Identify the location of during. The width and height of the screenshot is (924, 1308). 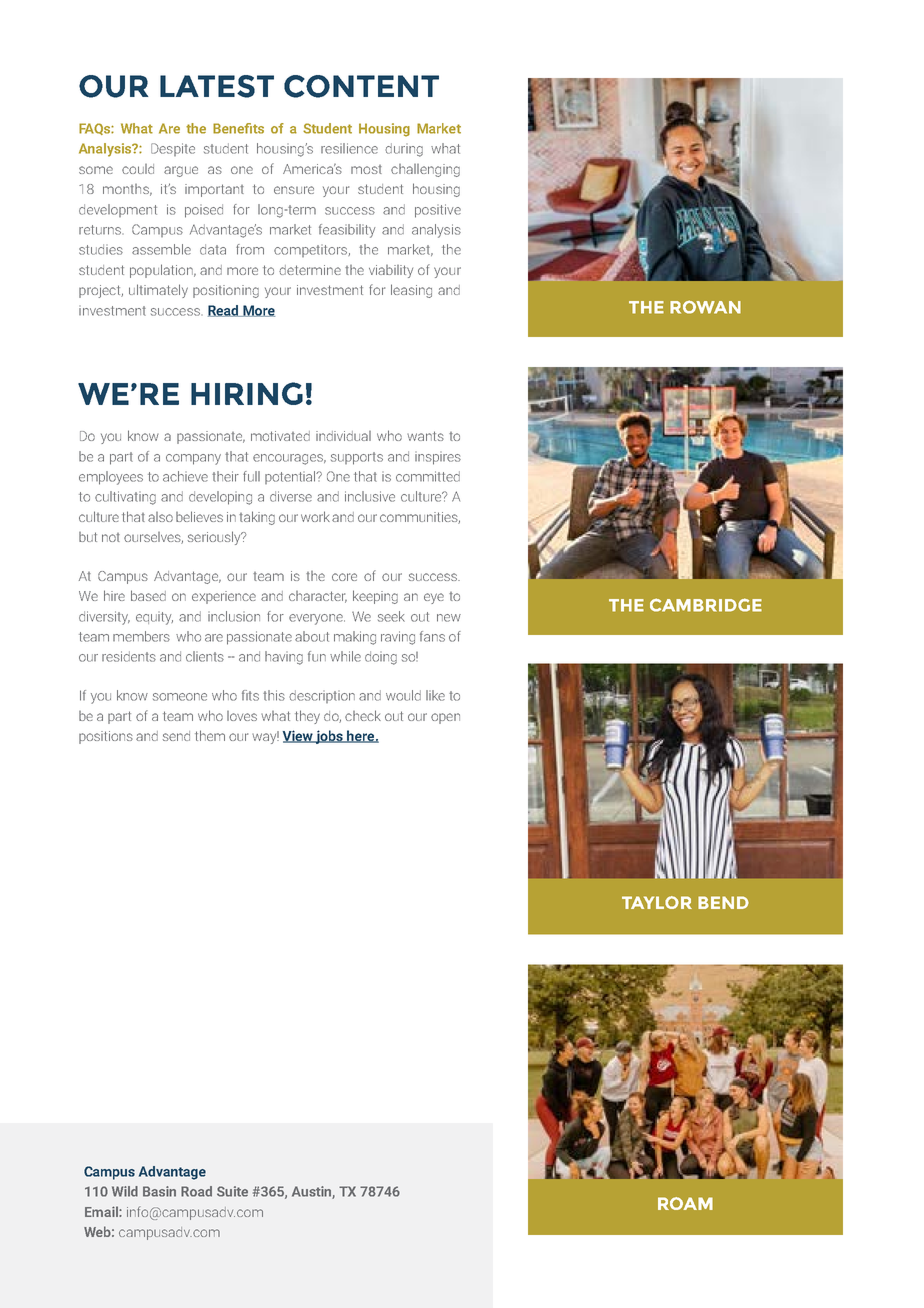
(404, 150).
